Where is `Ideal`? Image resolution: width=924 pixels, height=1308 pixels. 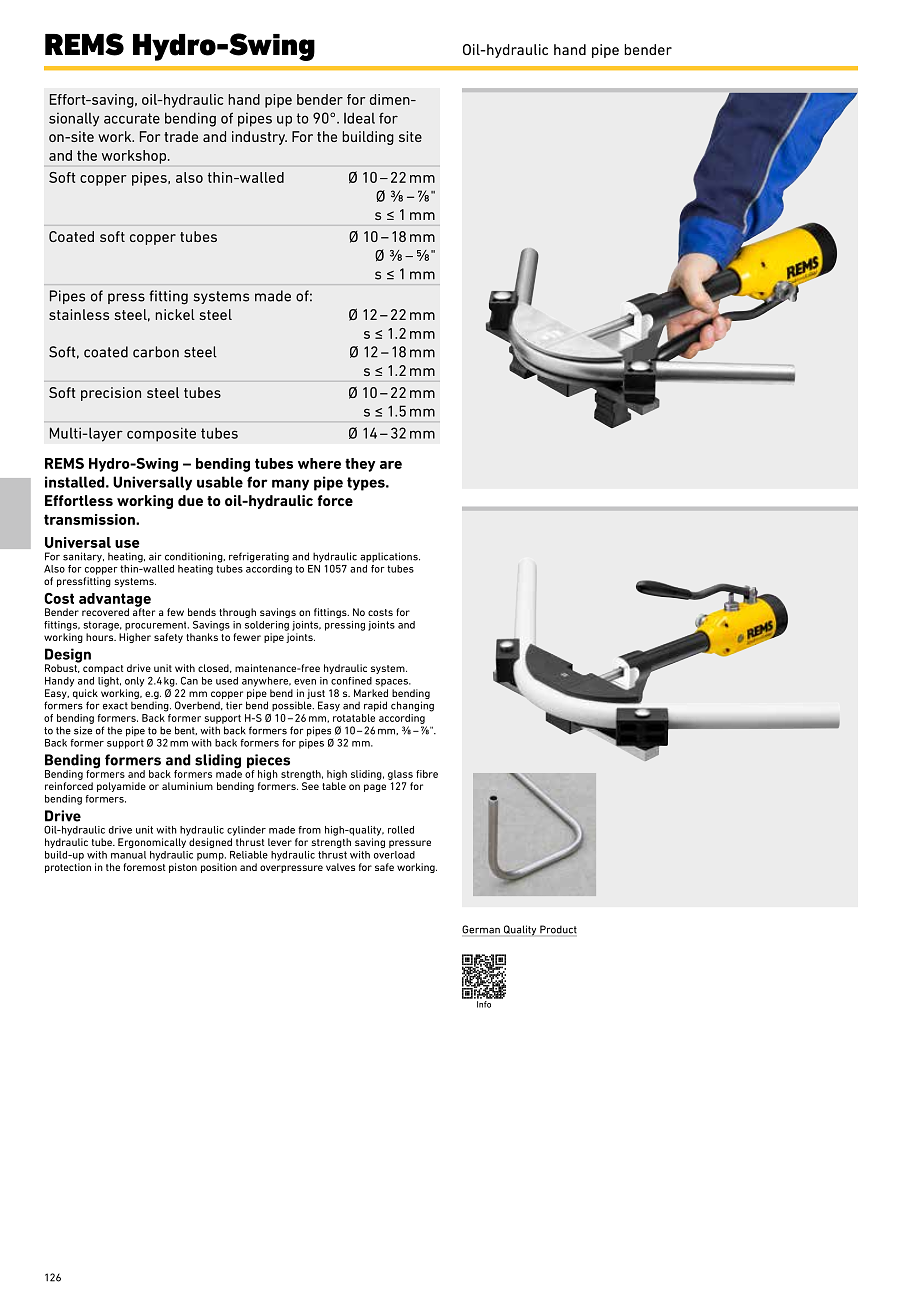
Ideal is located at coordinates (359, 118).
